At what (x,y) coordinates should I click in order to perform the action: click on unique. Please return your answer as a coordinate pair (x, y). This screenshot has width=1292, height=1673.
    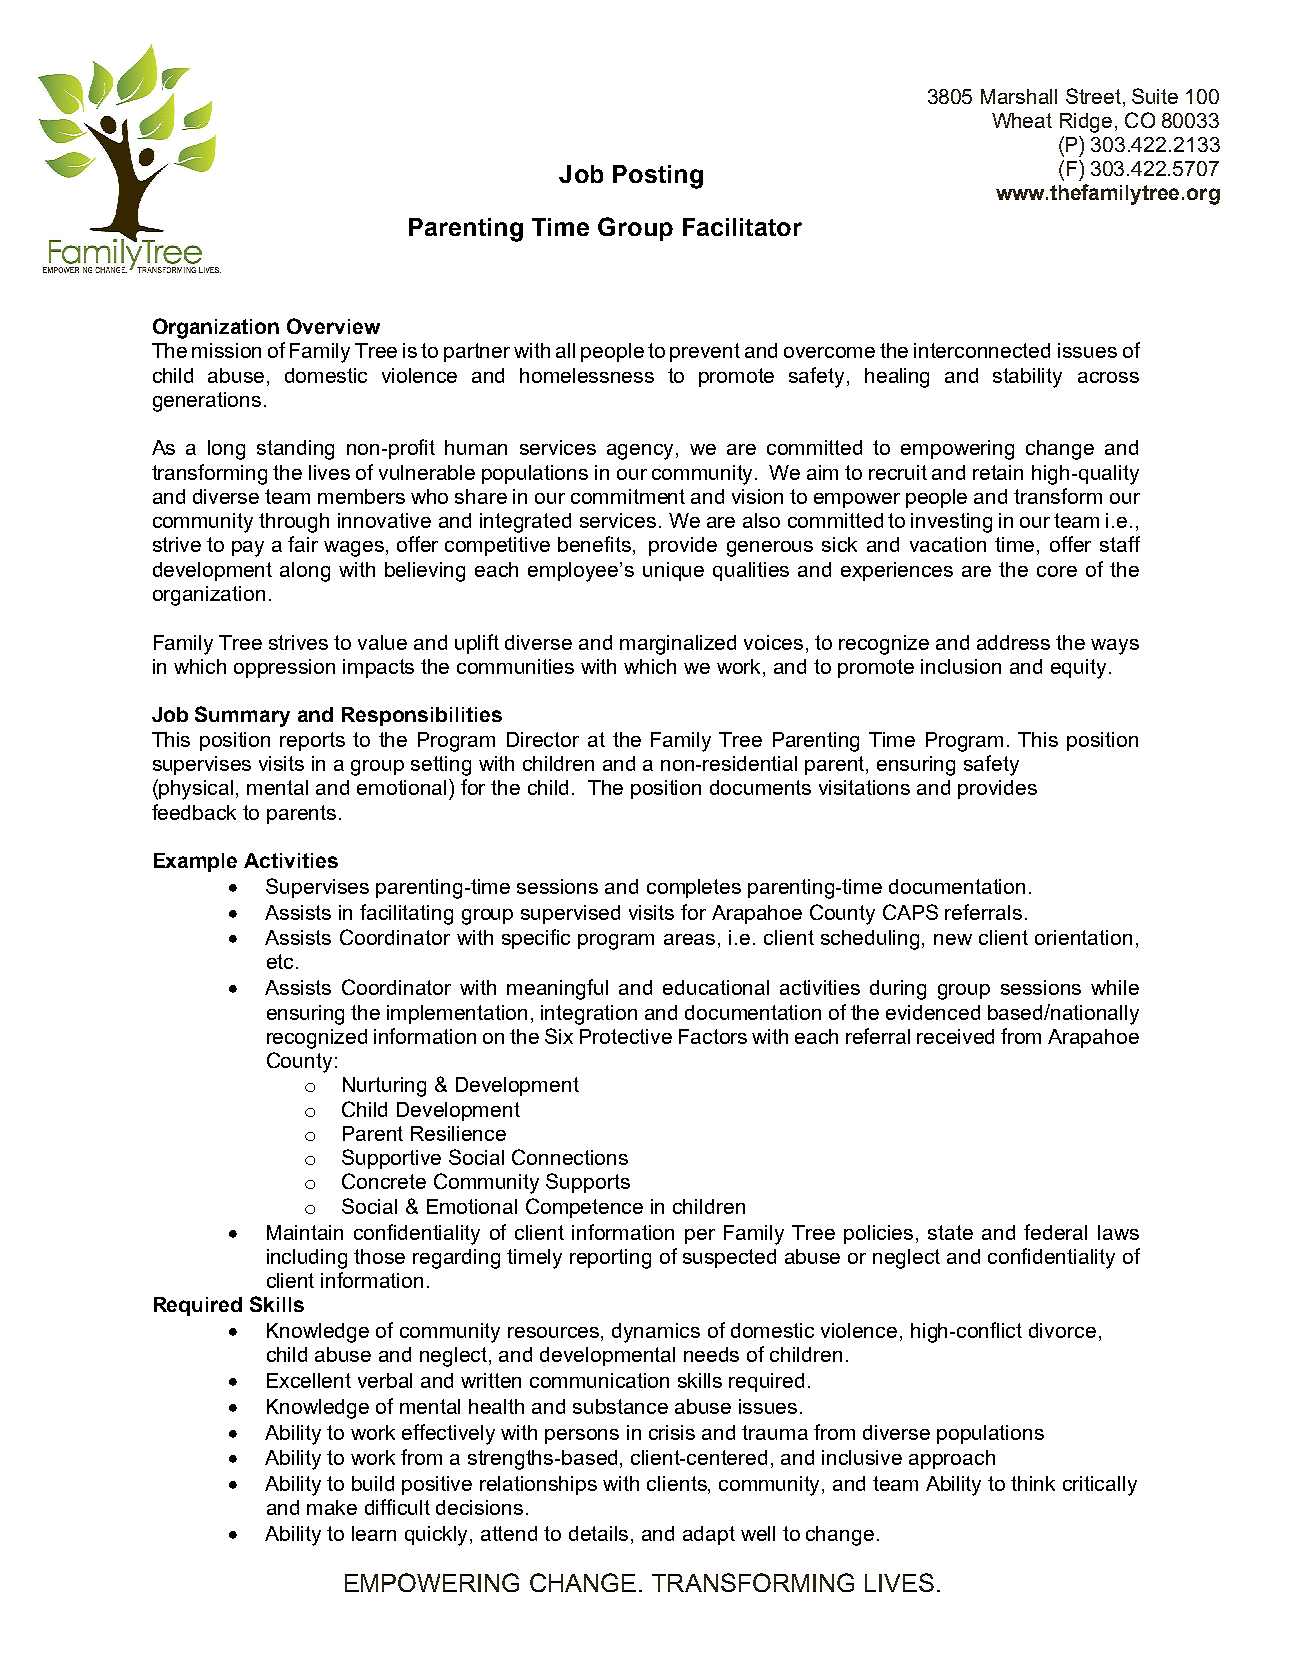
    Looking at the image, I should click on (673, 571).
